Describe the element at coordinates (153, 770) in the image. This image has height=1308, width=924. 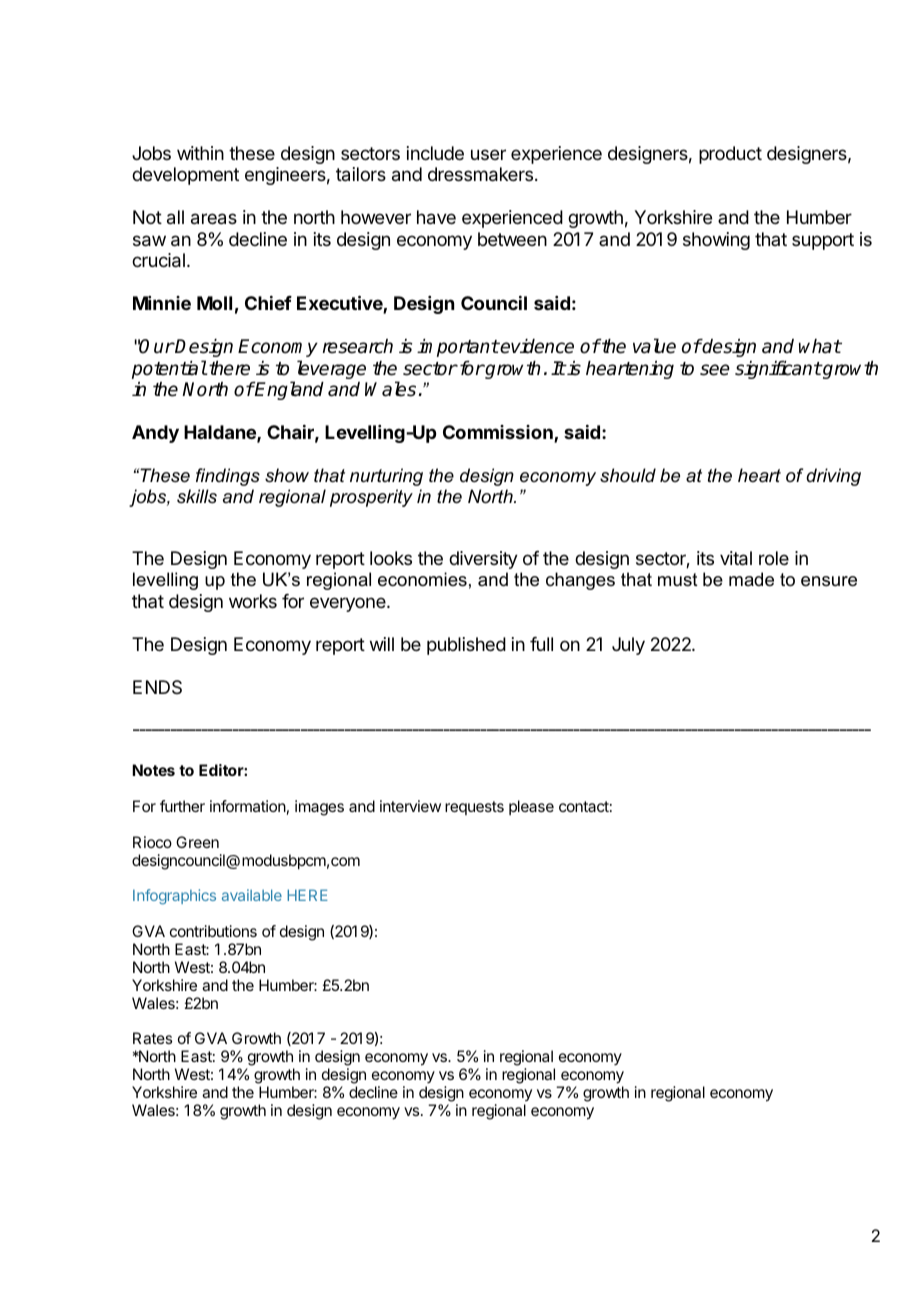
I see `Notes` at that location.
